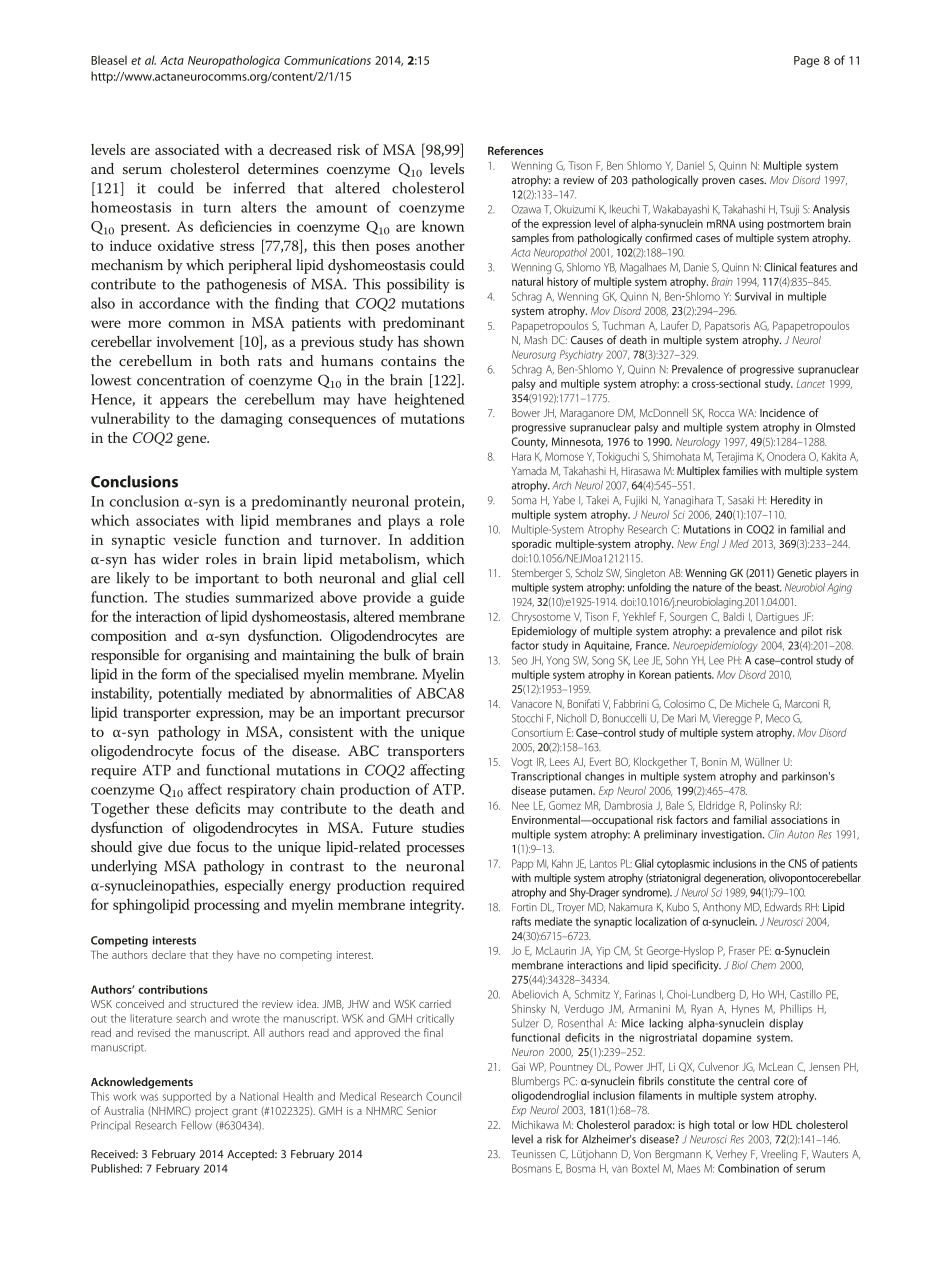  What do you see at coordinates (444, 341) in the screenshot?
I see `shown` at bounding box center [444, 341].
